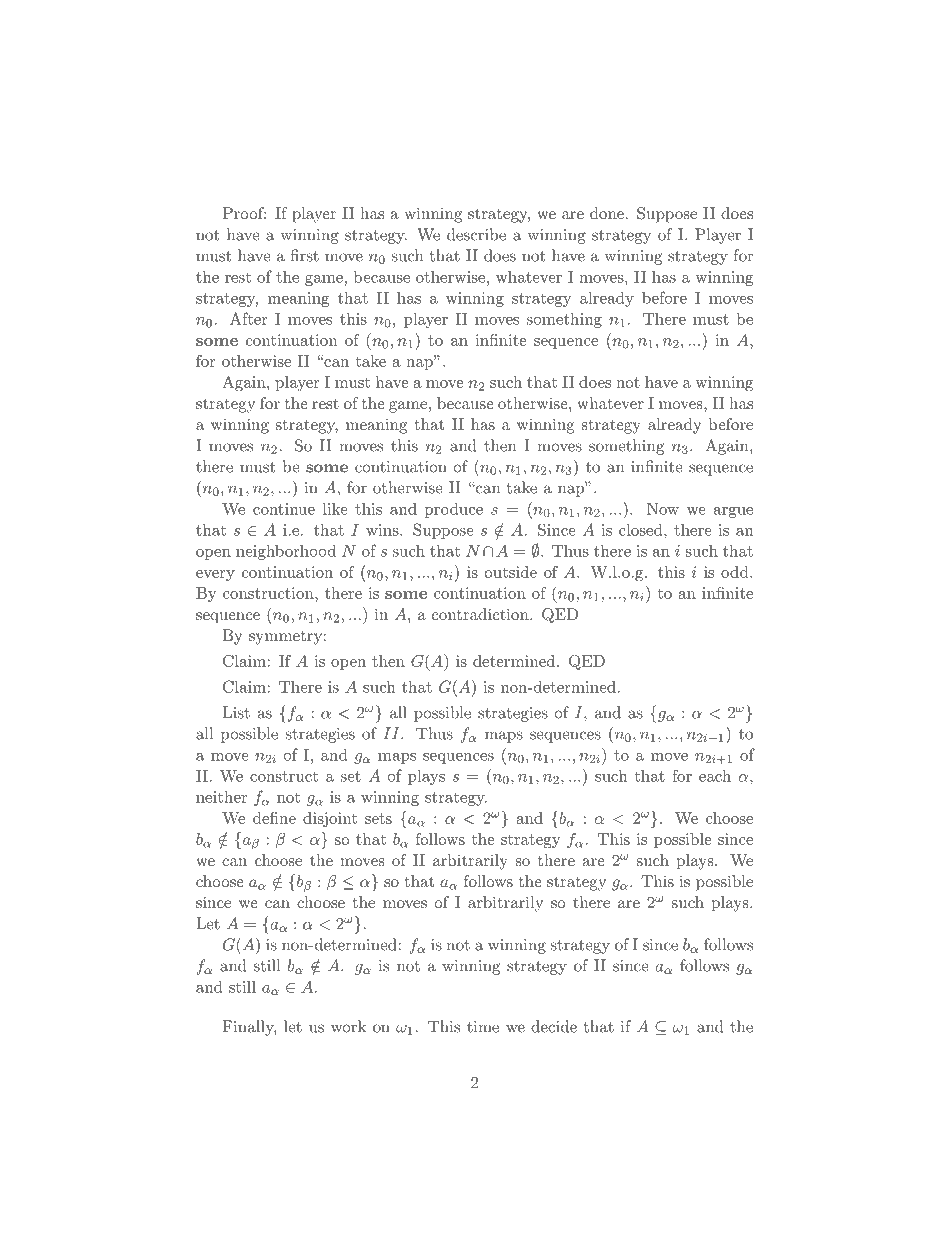 The image size is (952, 1233). Describe the element at coordinates (304, 255) in the screenshot. I see `first` at that location.
